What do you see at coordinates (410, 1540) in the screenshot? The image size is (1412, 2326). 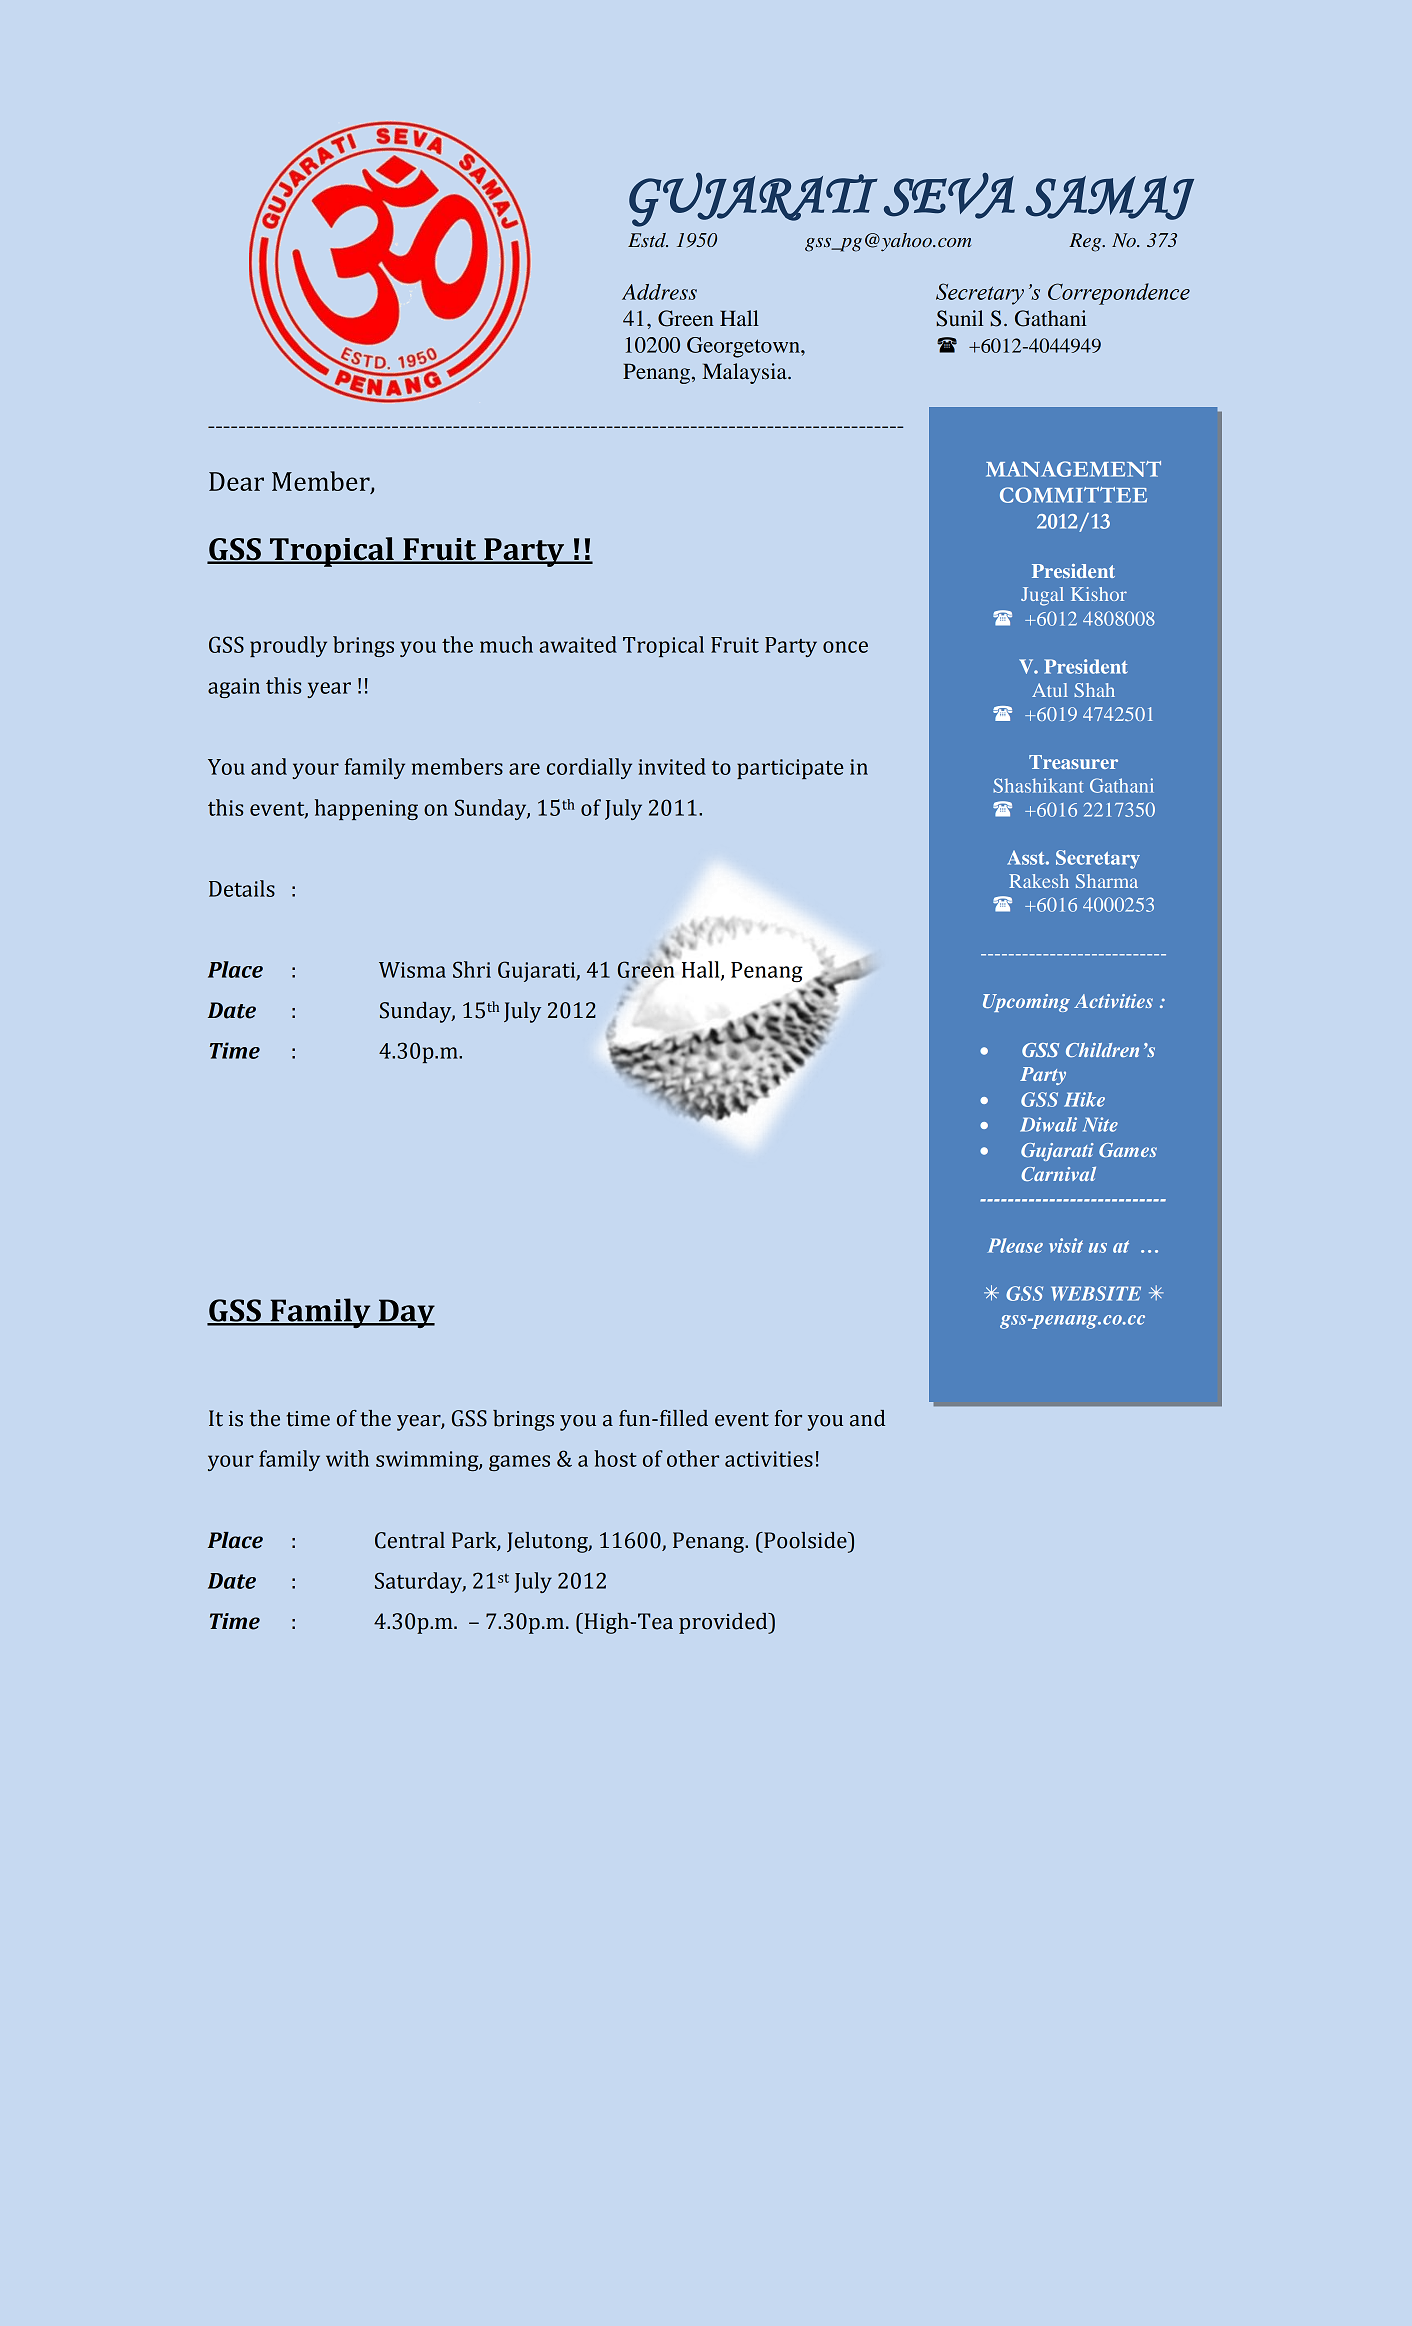 I see `Central` at bounding box center [410, 1540].
